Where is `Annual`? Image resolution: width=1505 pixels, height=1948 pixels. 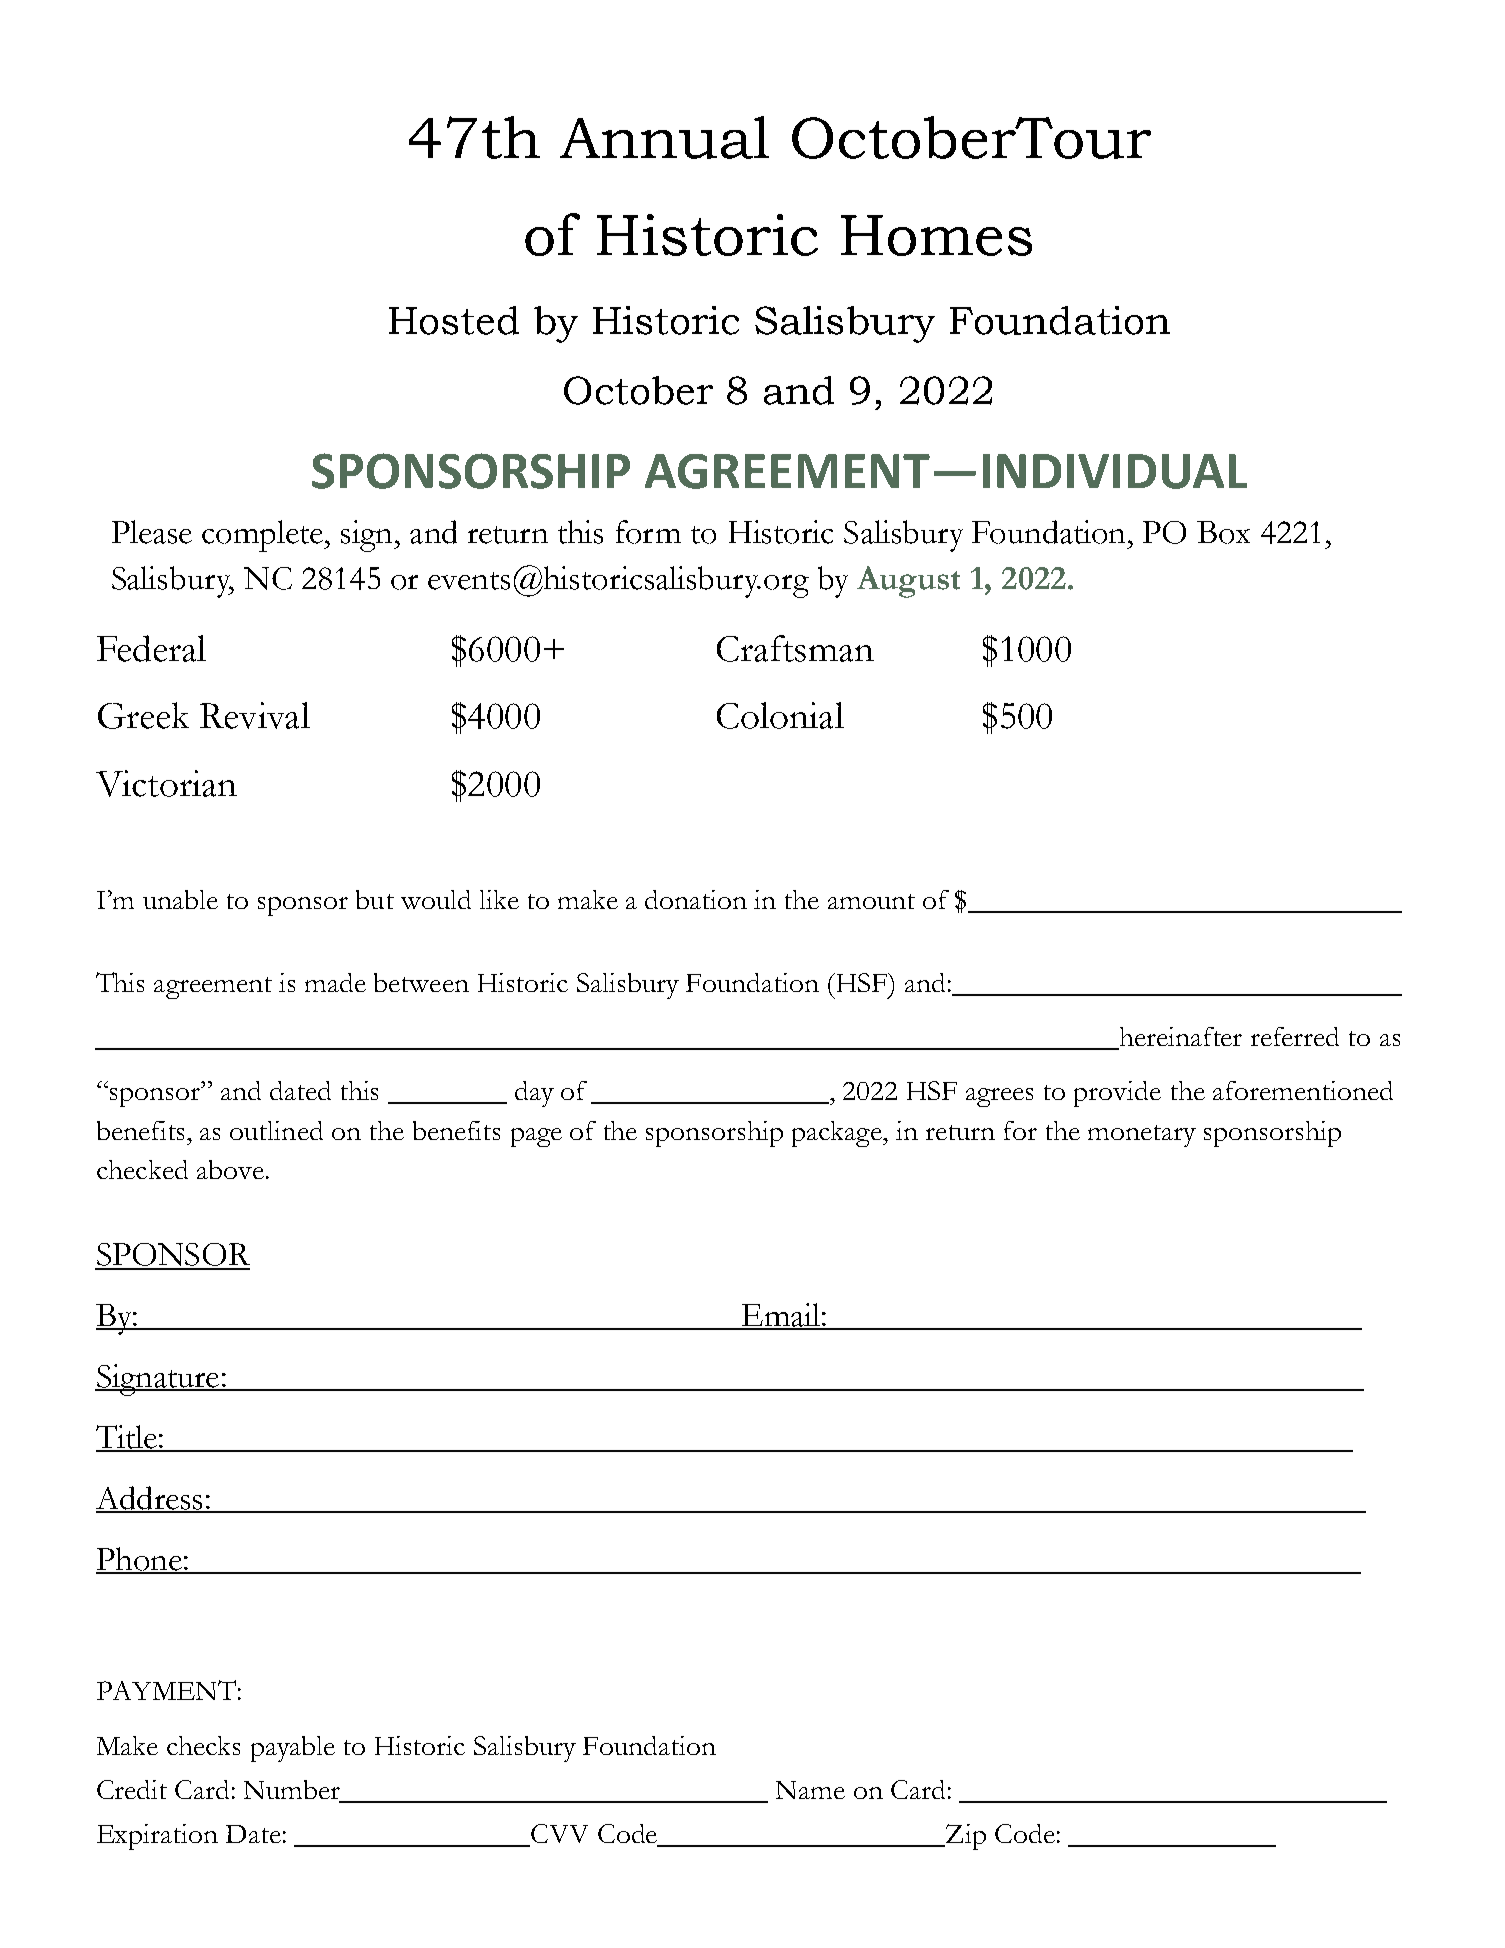 Annual is located at coordinates (664, 137).
